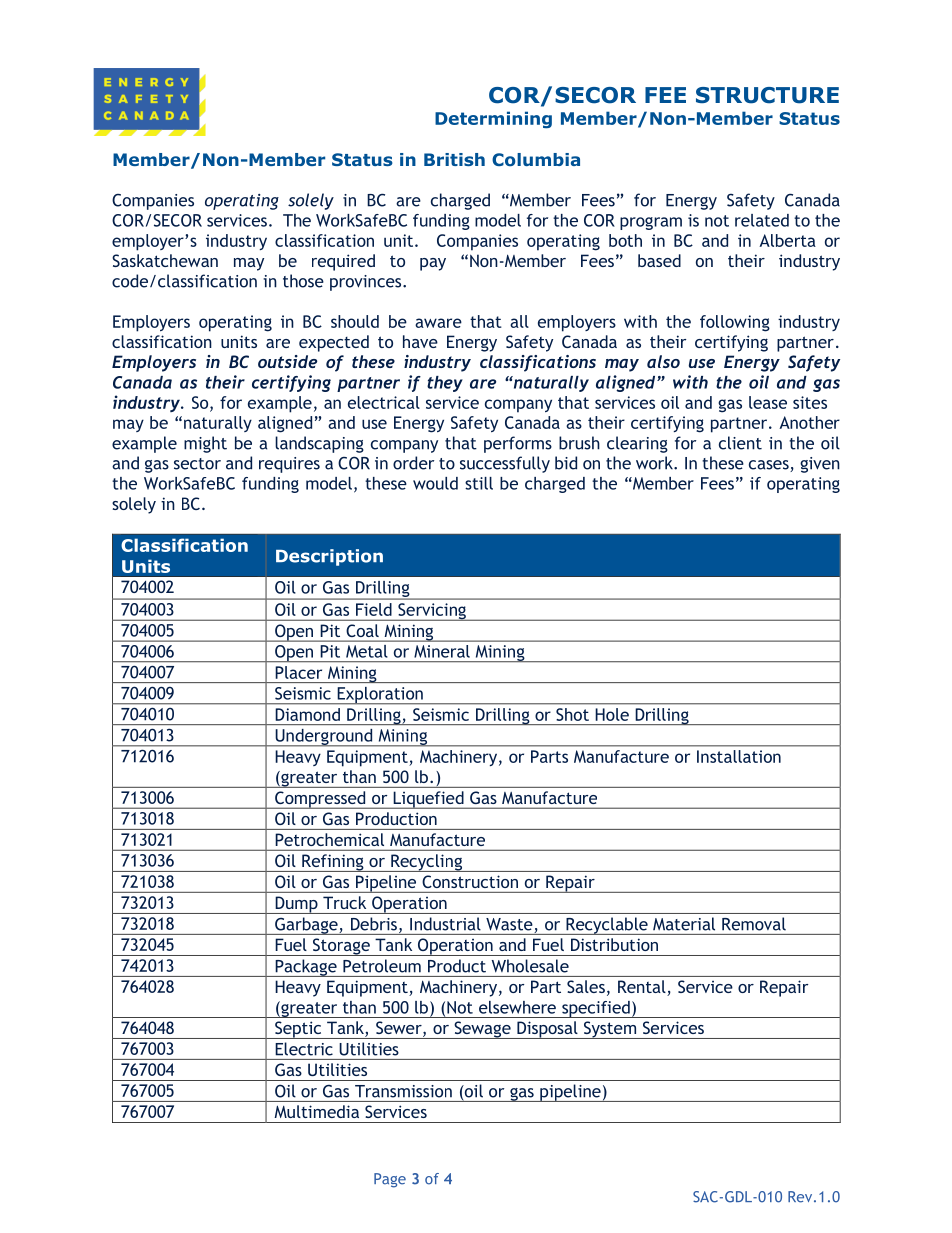 Image resolution: width=952 pixels, height=1233 pixels. I want to click on Description, so click(329, 557).
